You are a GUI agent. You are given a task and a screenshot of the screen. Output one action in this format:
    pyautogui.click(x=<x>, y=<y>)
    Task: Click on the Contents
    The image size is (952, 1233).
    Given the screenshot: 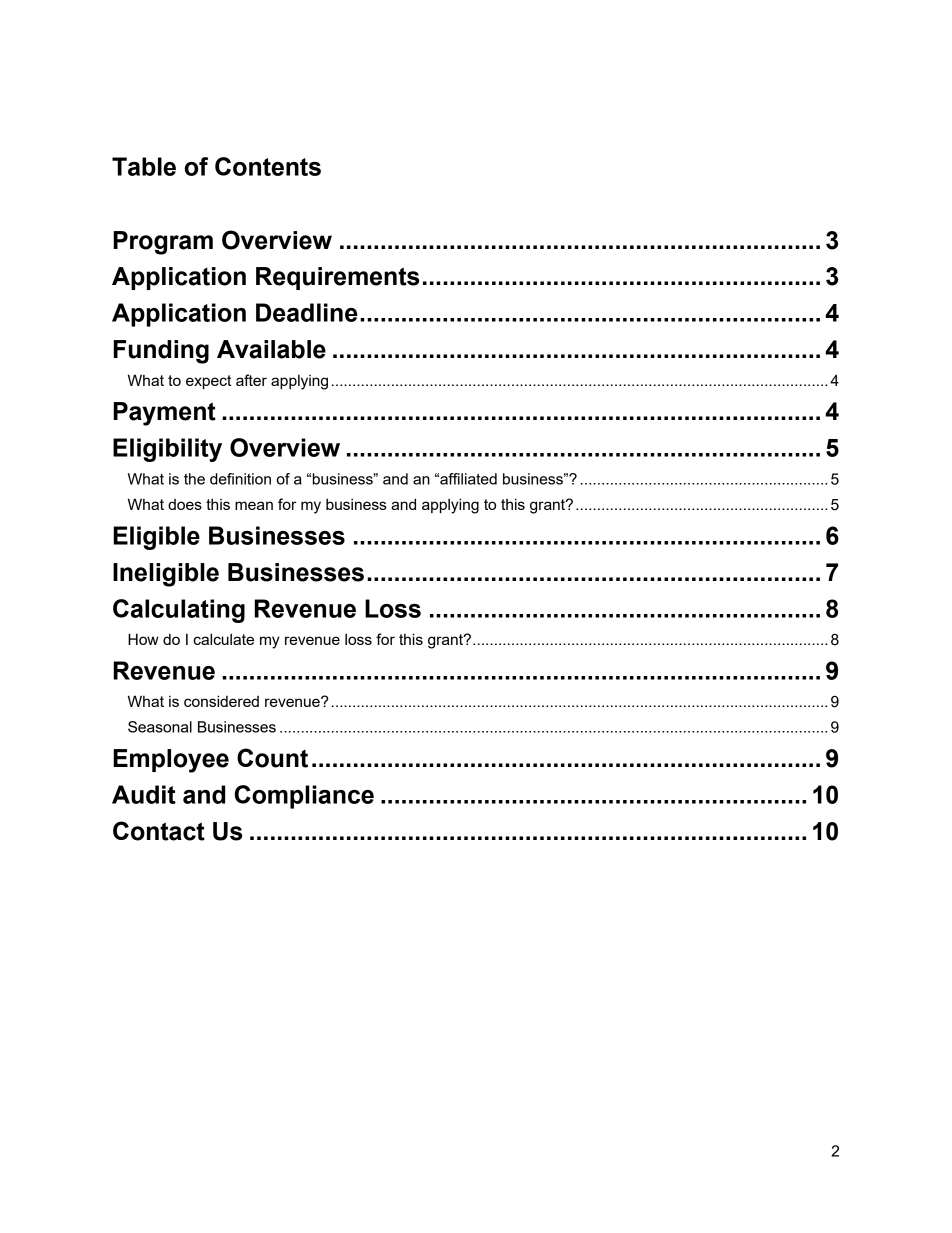 What is the action you would take?
    pyautogui.click(x=268, y=166)
